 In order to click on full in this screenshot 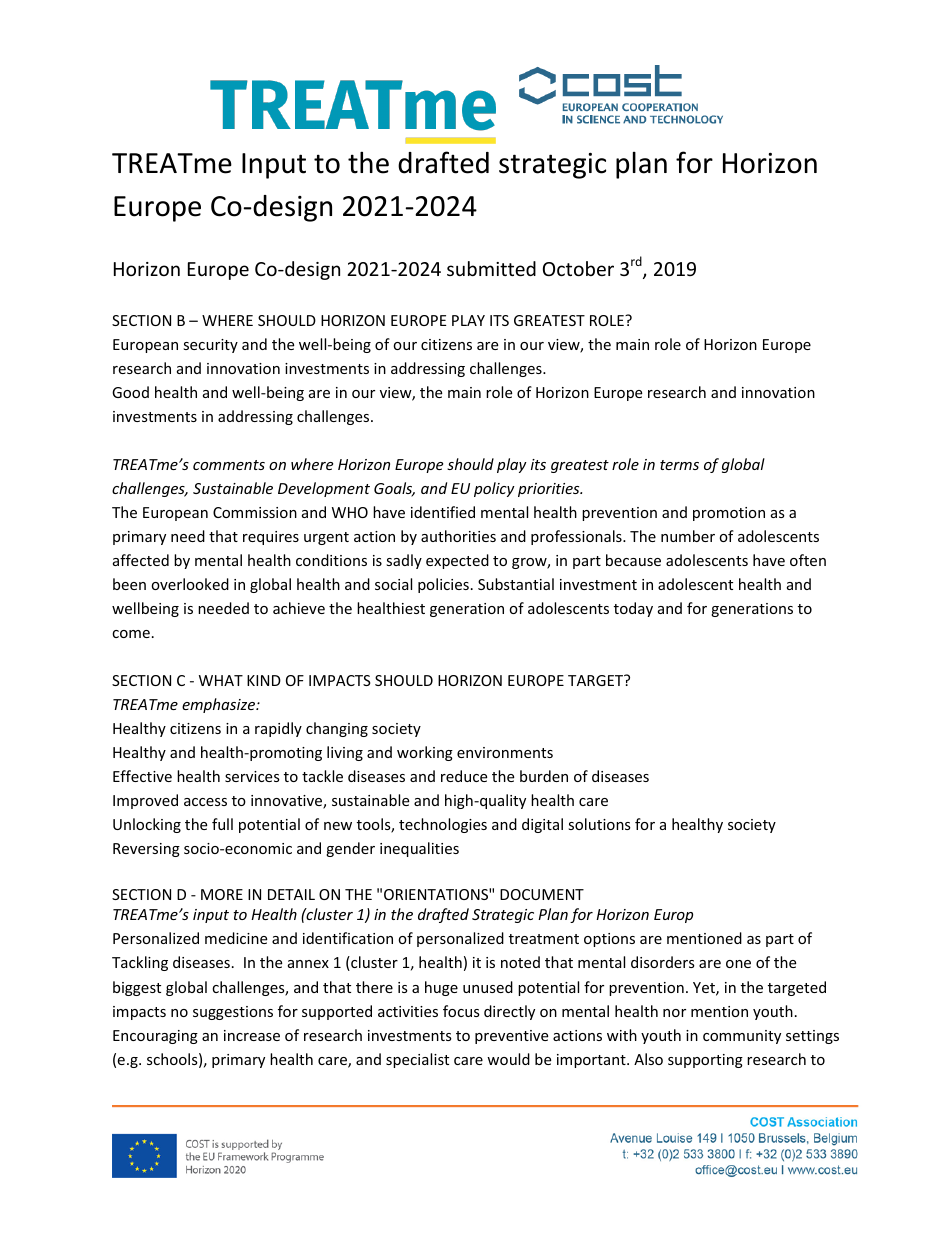, I will do `click(222, 824)`.
